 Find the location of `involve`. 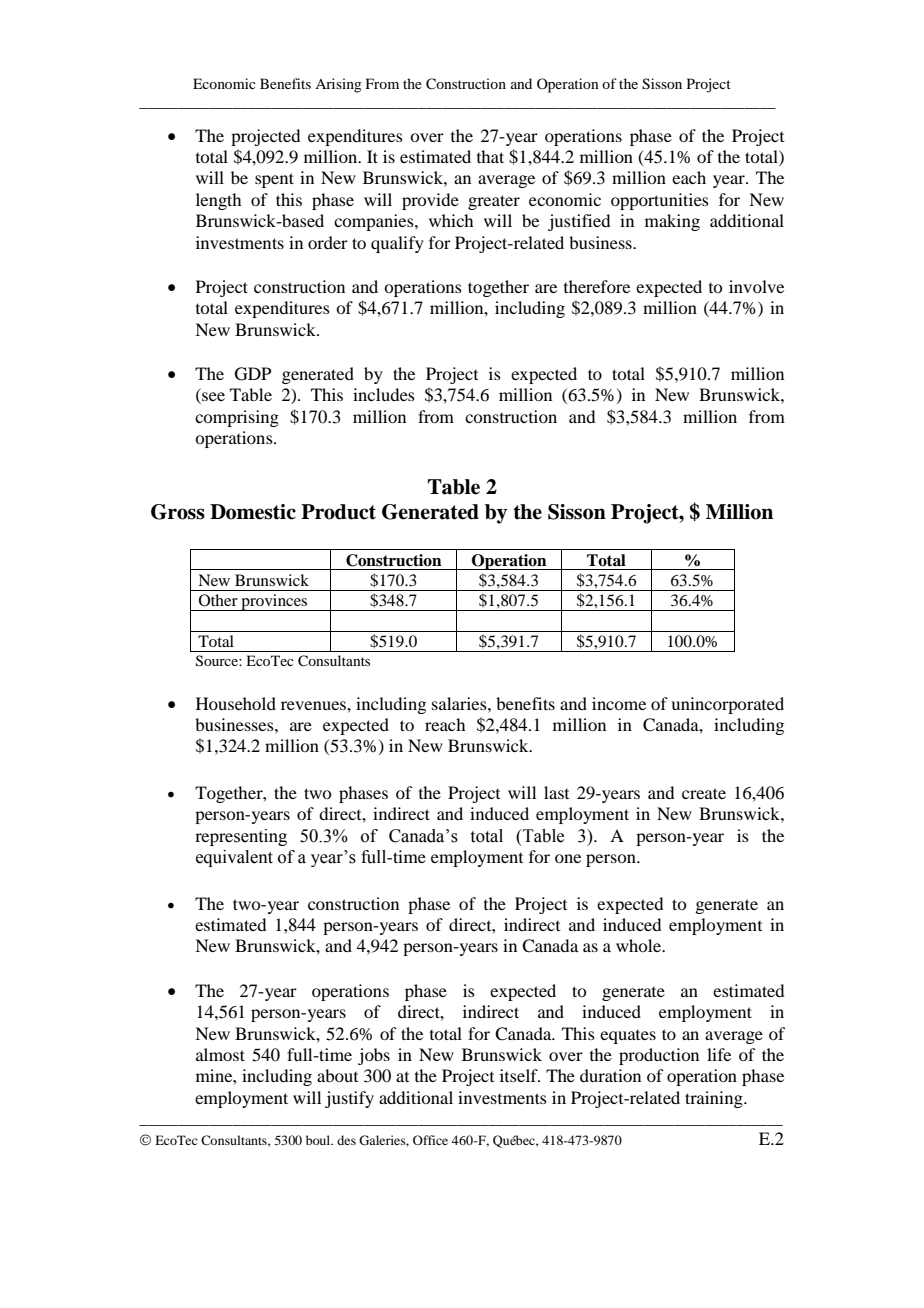

involve is located at coordinates (756, 286).
